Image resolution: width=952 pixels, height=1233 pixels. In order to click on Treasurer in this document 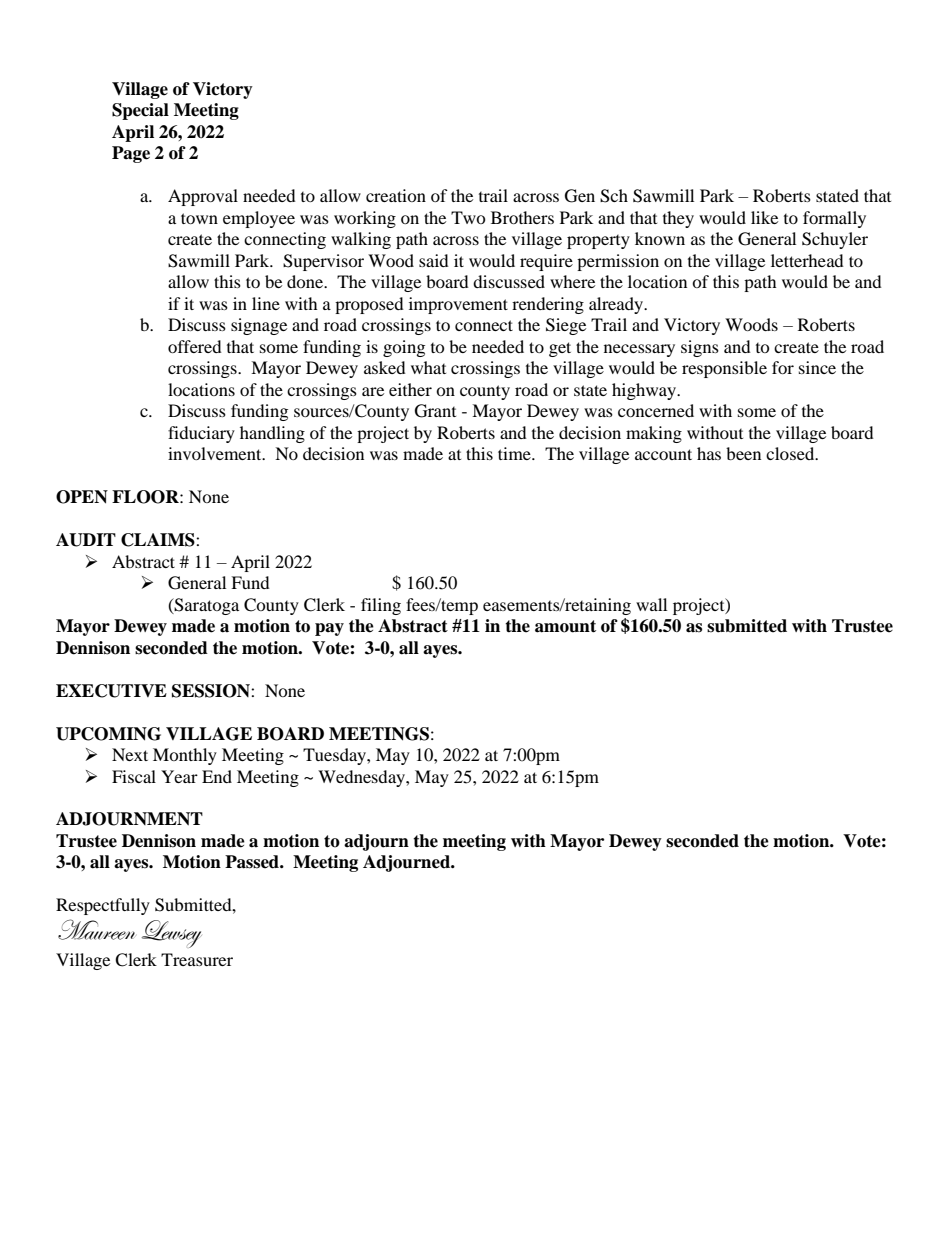, I will do `click(197, 959)`.
